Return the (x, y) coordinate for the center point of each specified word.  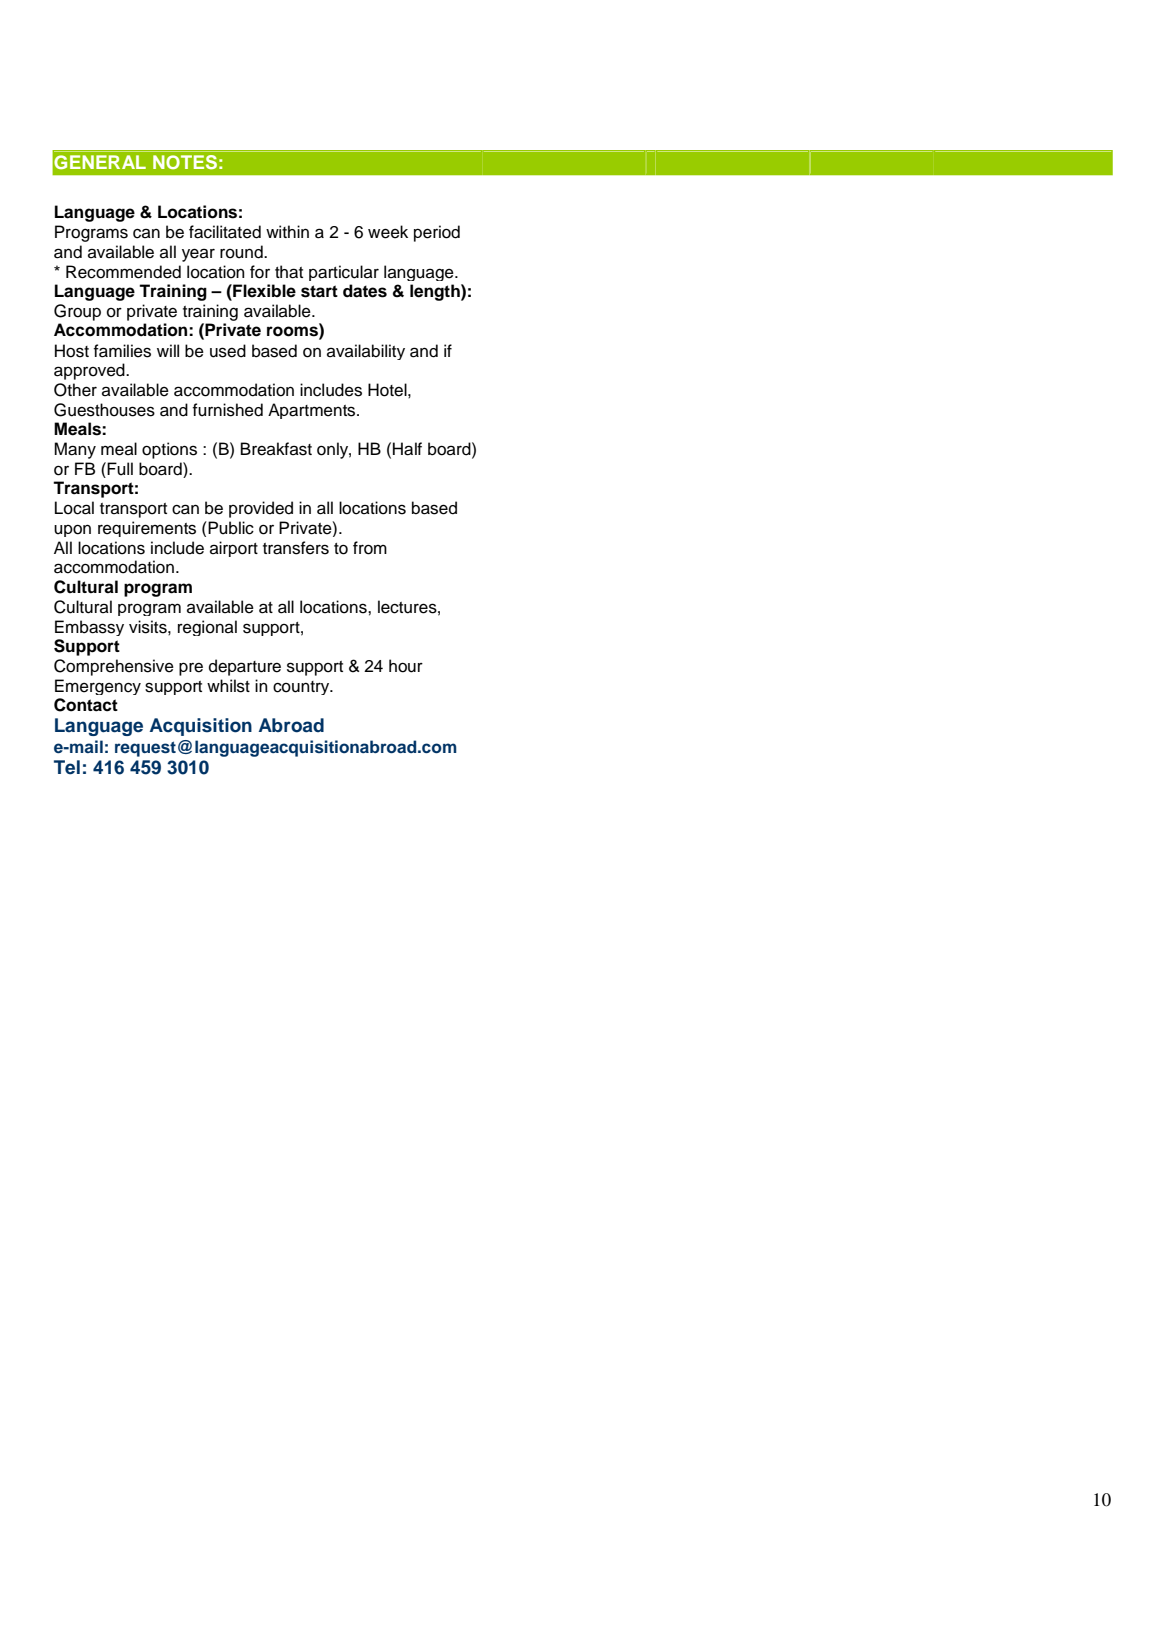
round (242, 252)
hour (406, 666)
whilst (228, 686)
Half (407, 449)
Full (120, 469)
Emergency (98, 687)
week (388, 232)
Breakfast (276, 449)
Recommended (123, 272)
